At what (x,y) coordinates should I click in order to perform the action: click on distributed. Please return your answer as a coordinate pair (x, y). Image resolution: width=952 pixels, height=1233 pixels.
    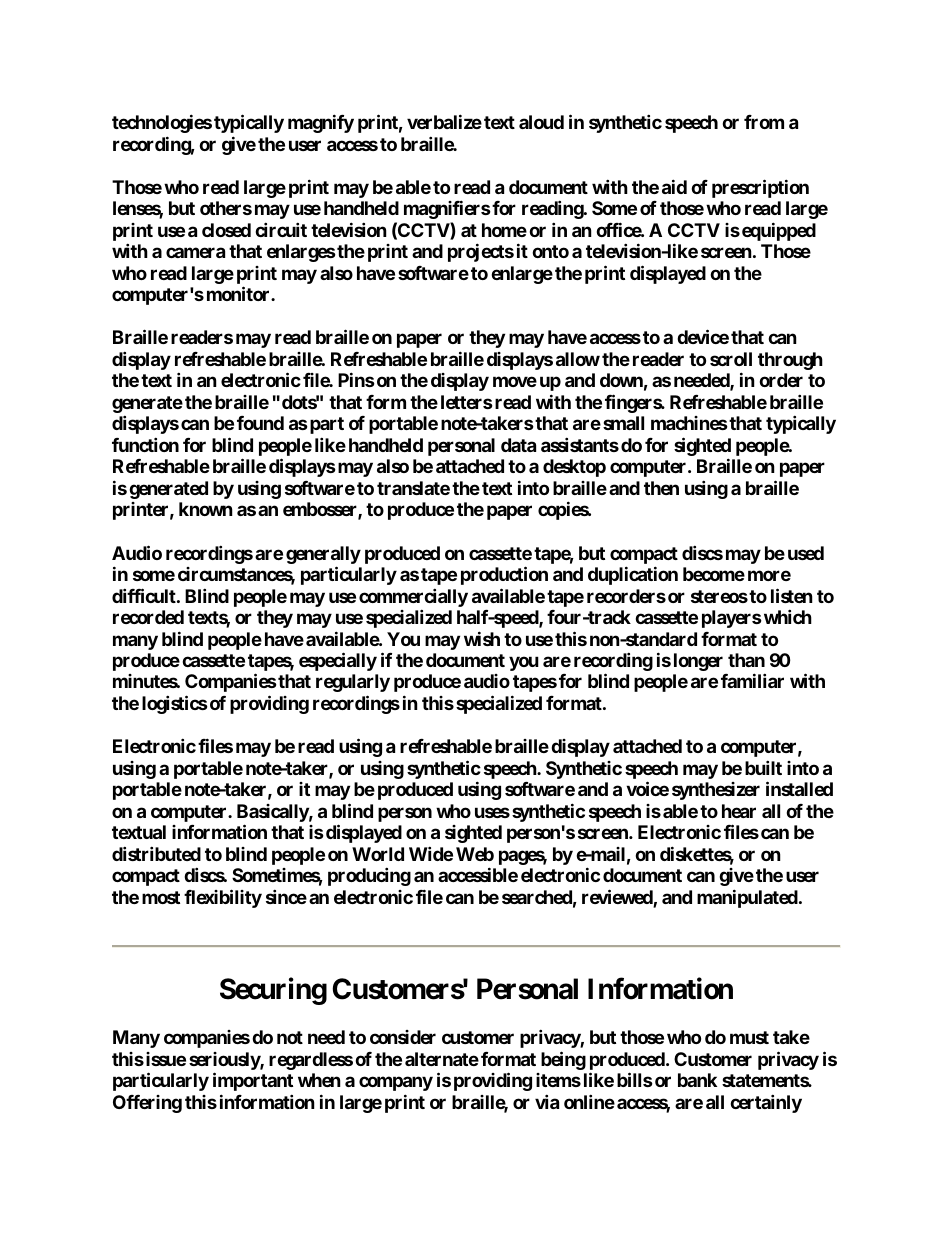
    Looking at the image, I should click on (156, 853).
